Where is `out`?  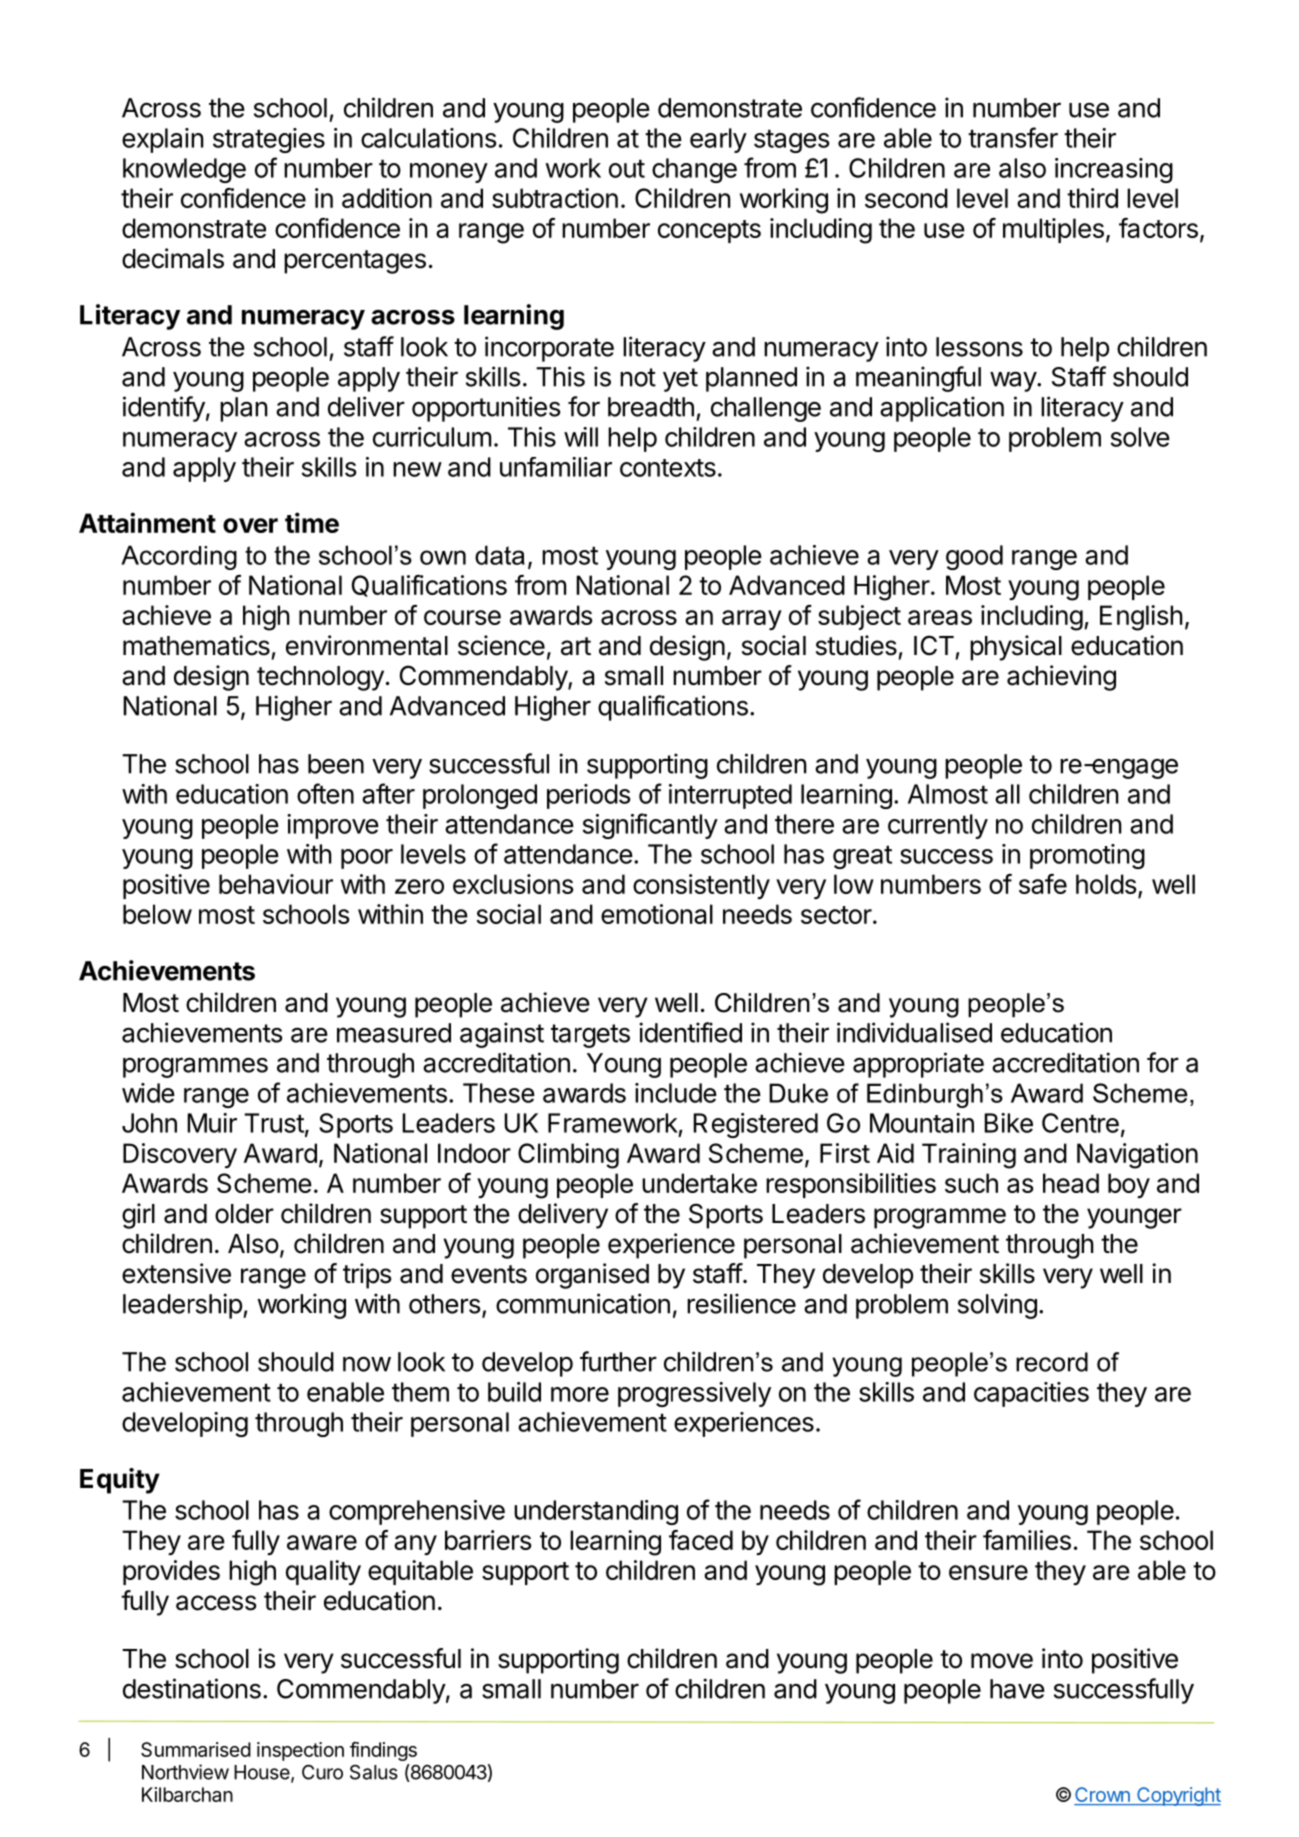
out is located at coordinates (627, 168).
